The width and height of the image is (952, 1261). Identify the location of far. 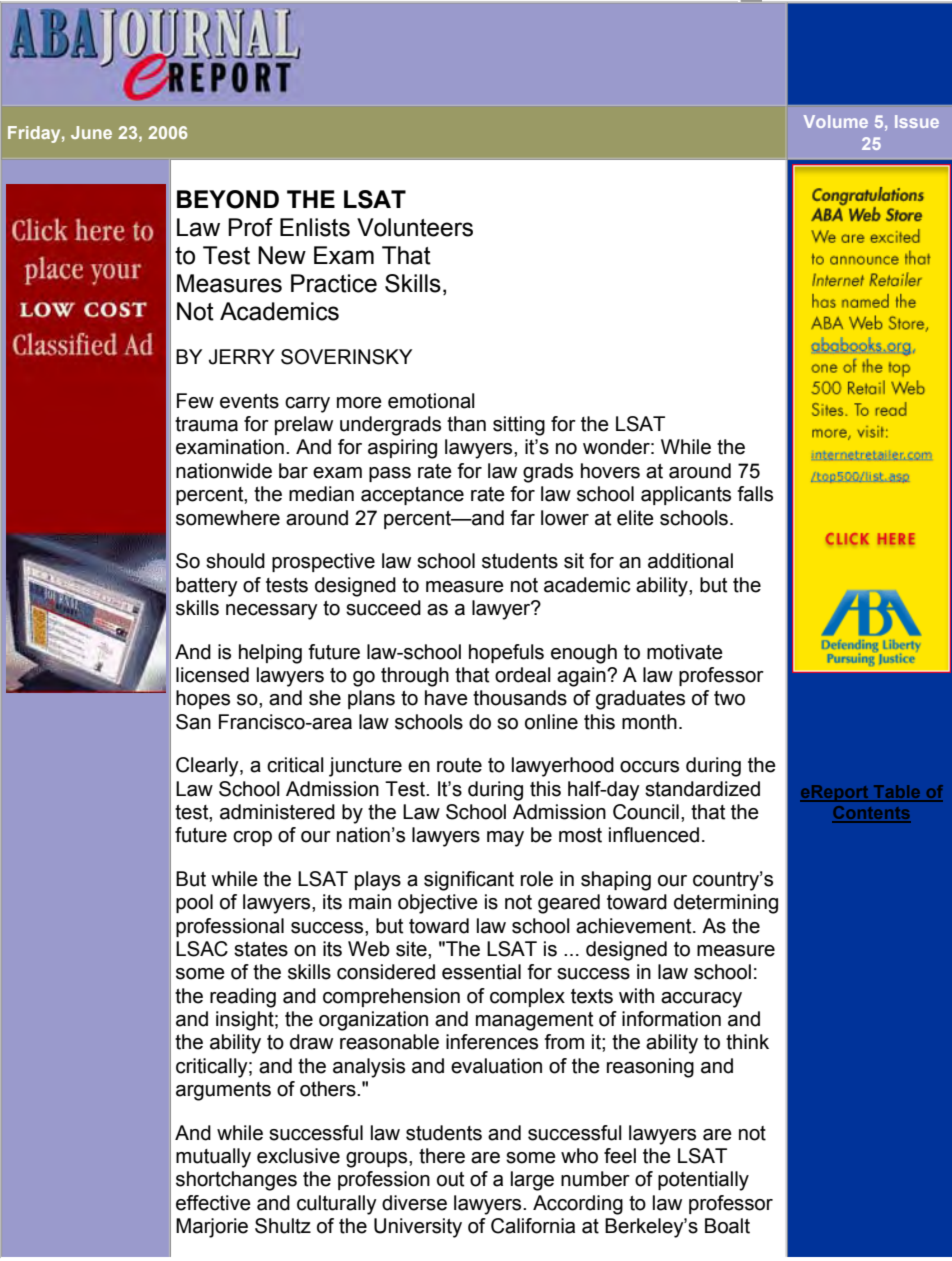
(522, 518).
